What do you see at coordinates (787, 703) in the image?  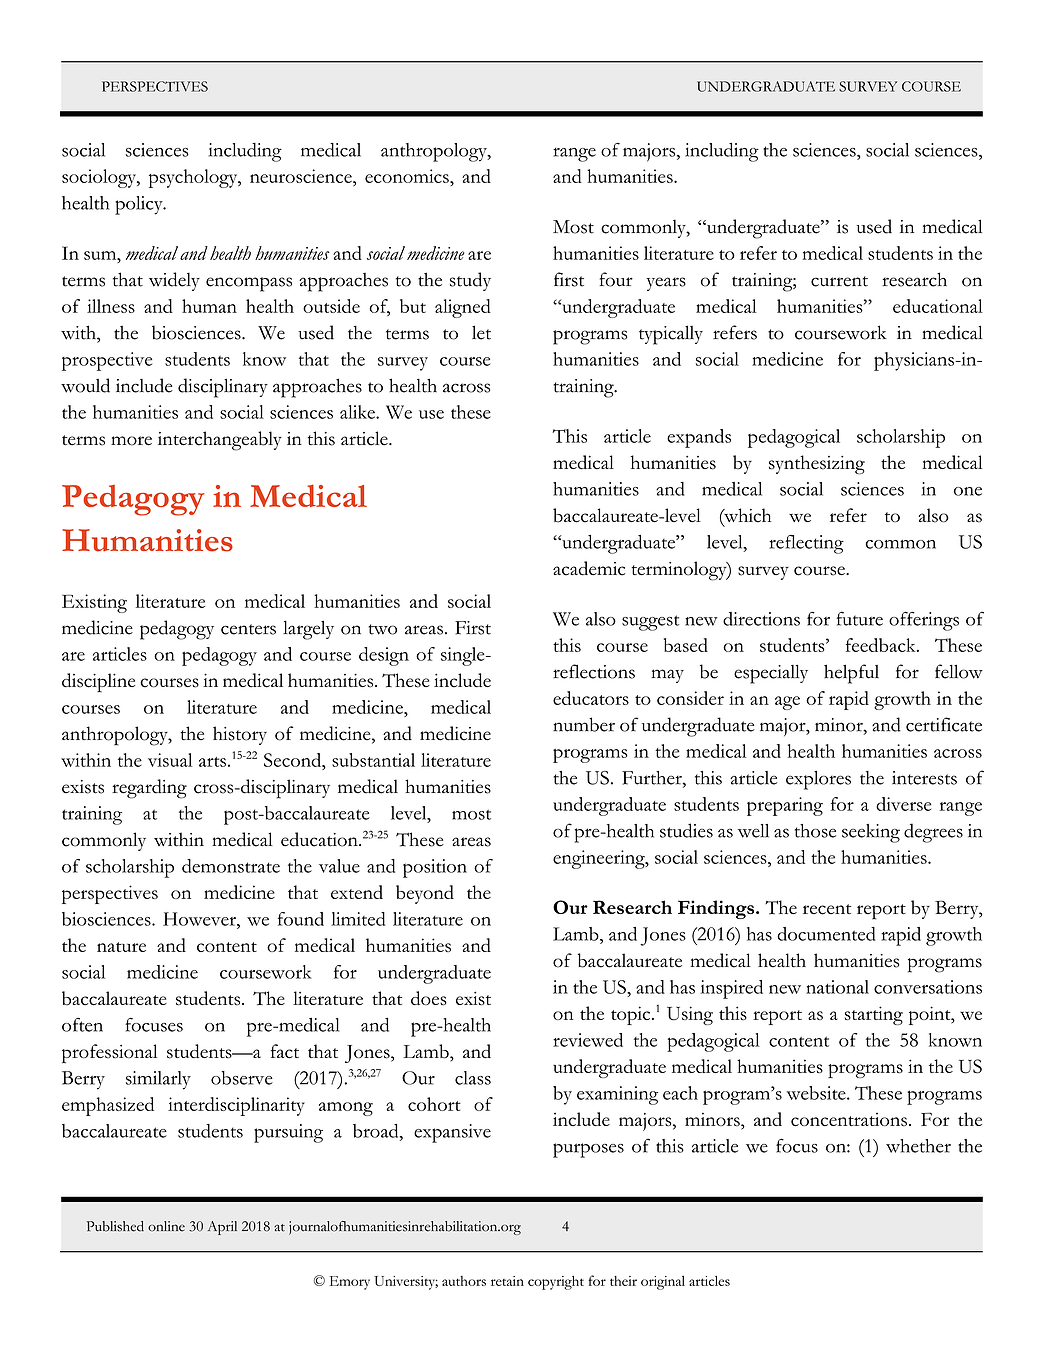 I see `age` at bounding box center [787, 703].
